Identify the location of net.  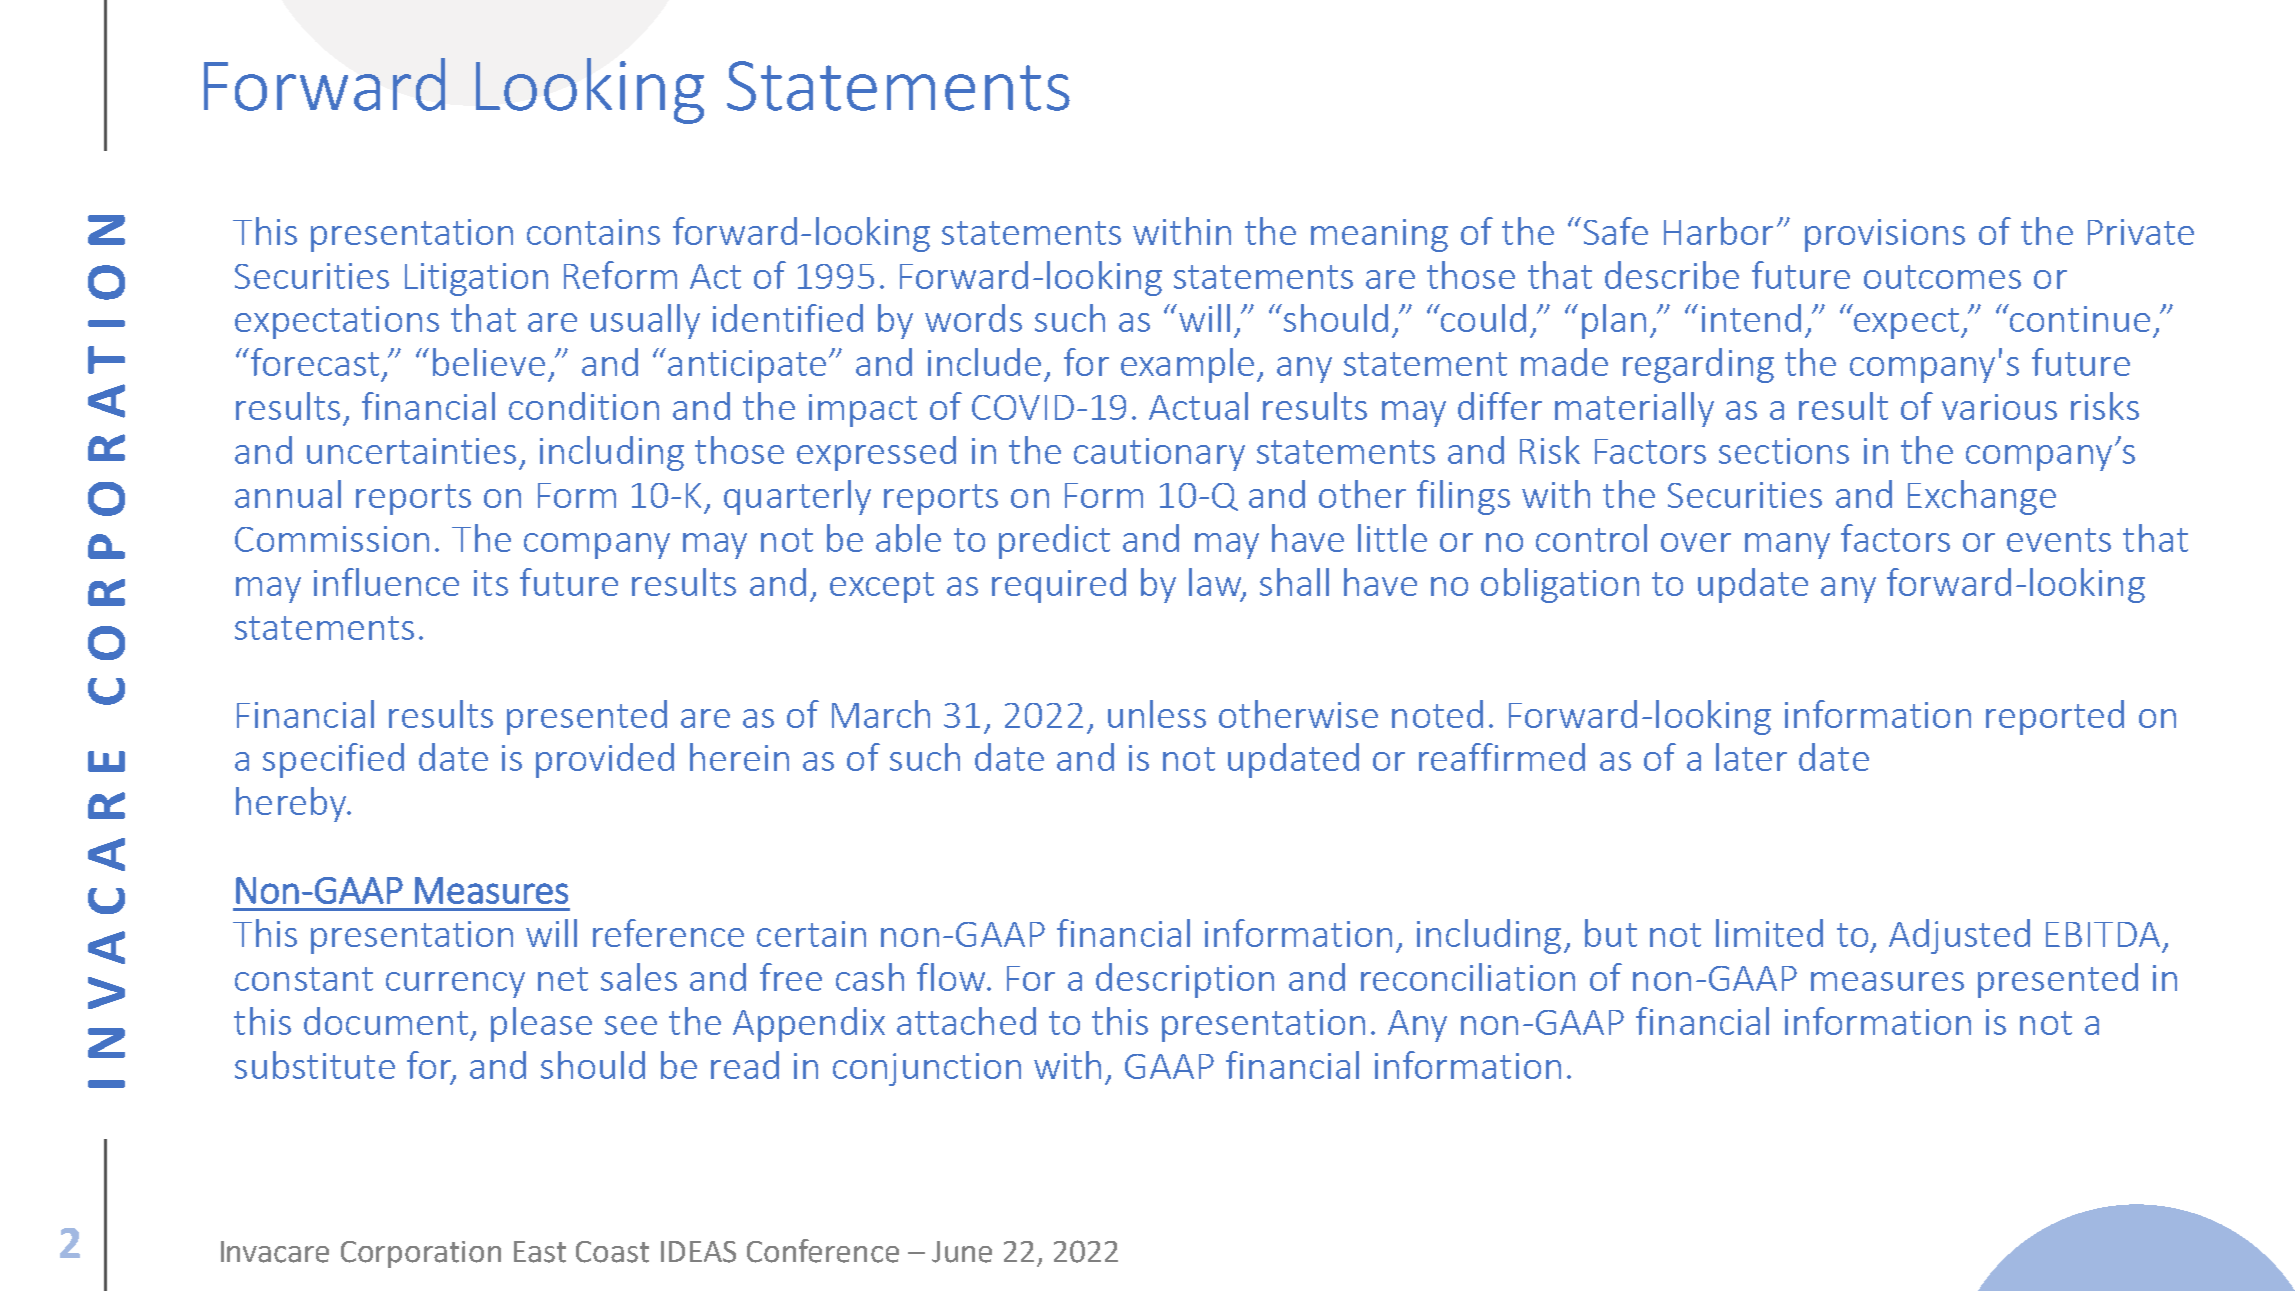
(563, 979).
